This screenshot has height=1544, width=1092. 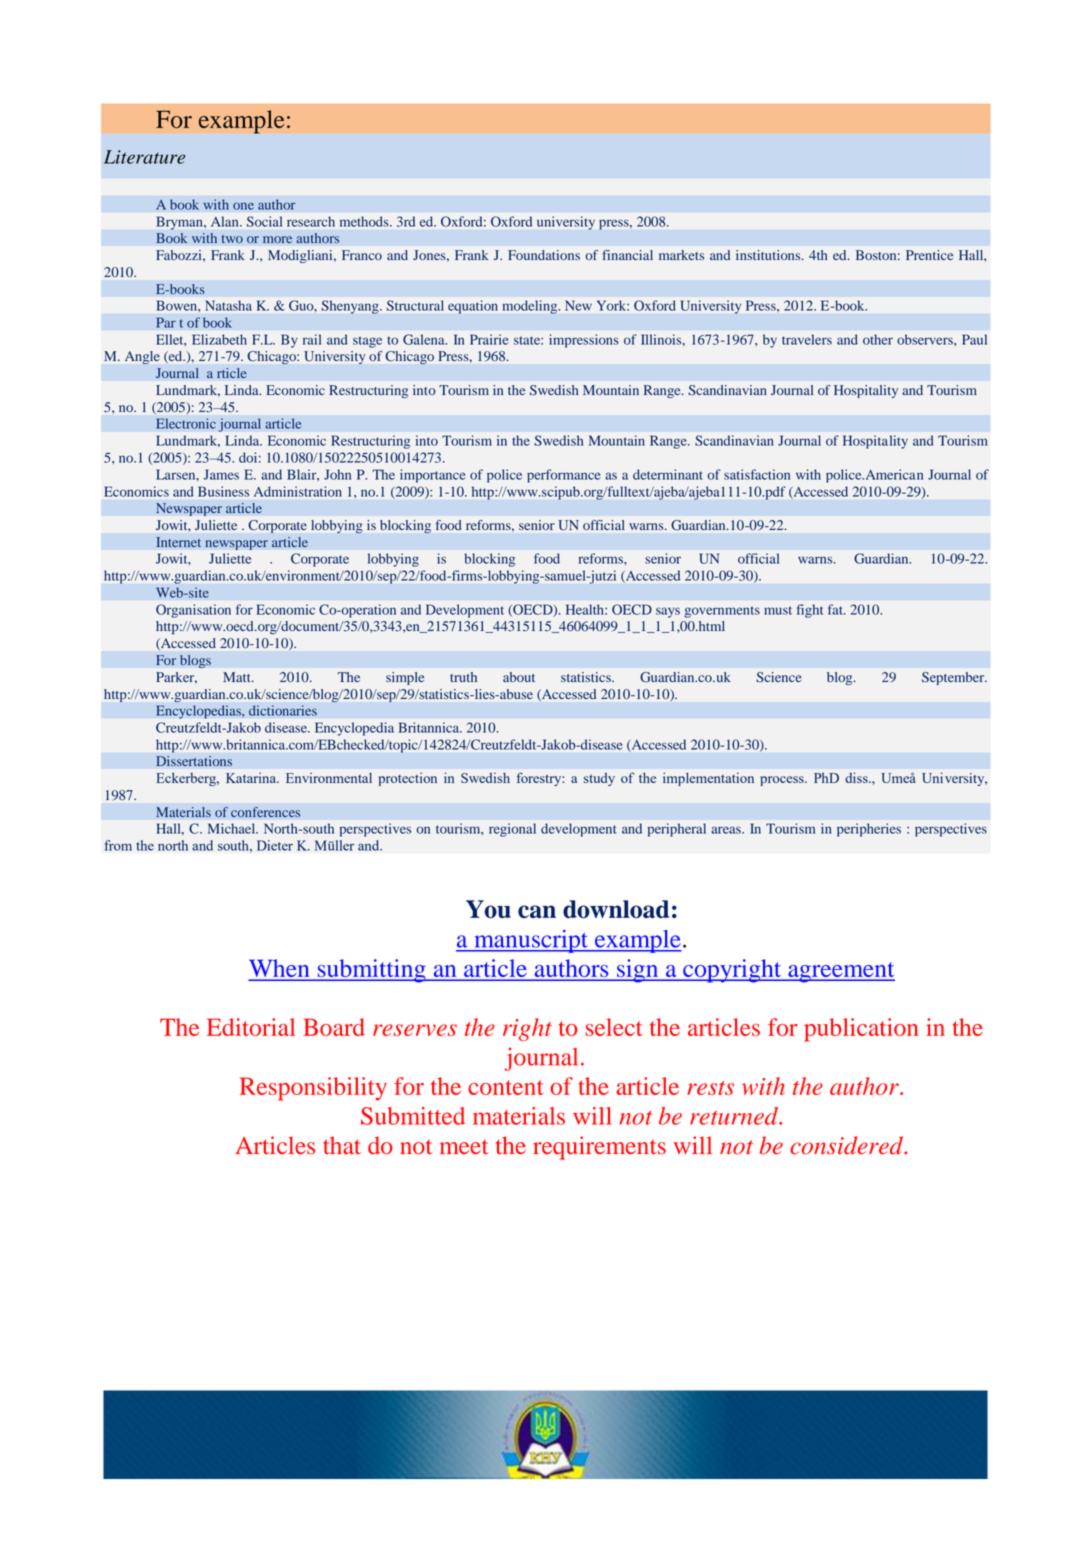 What do you see at coordinates (929, 255) in the screenshot?
I see `Prentice` at bounding box center [929, 255].
